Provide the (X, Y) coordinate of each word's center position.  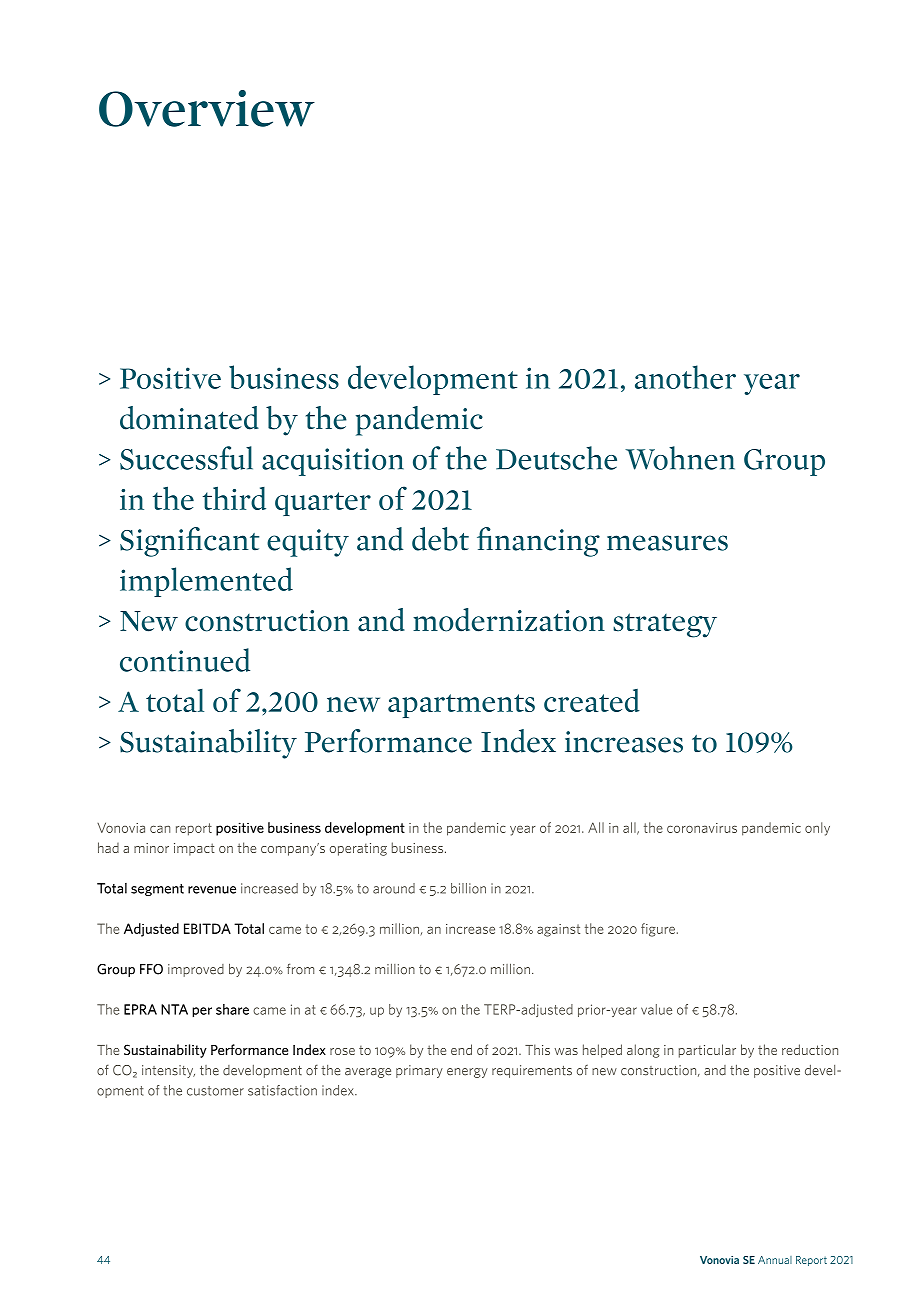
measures (667, 543)
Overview (207, 108)
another (685, 377)
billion (468, 888)
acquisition (333, 462)
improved (196, 970)
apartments (461, 706)
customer (215, 1091)
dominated (189, 418)
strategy (665, 625)
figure (658, 930)
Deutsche (556, 458)
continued (185, 660)
